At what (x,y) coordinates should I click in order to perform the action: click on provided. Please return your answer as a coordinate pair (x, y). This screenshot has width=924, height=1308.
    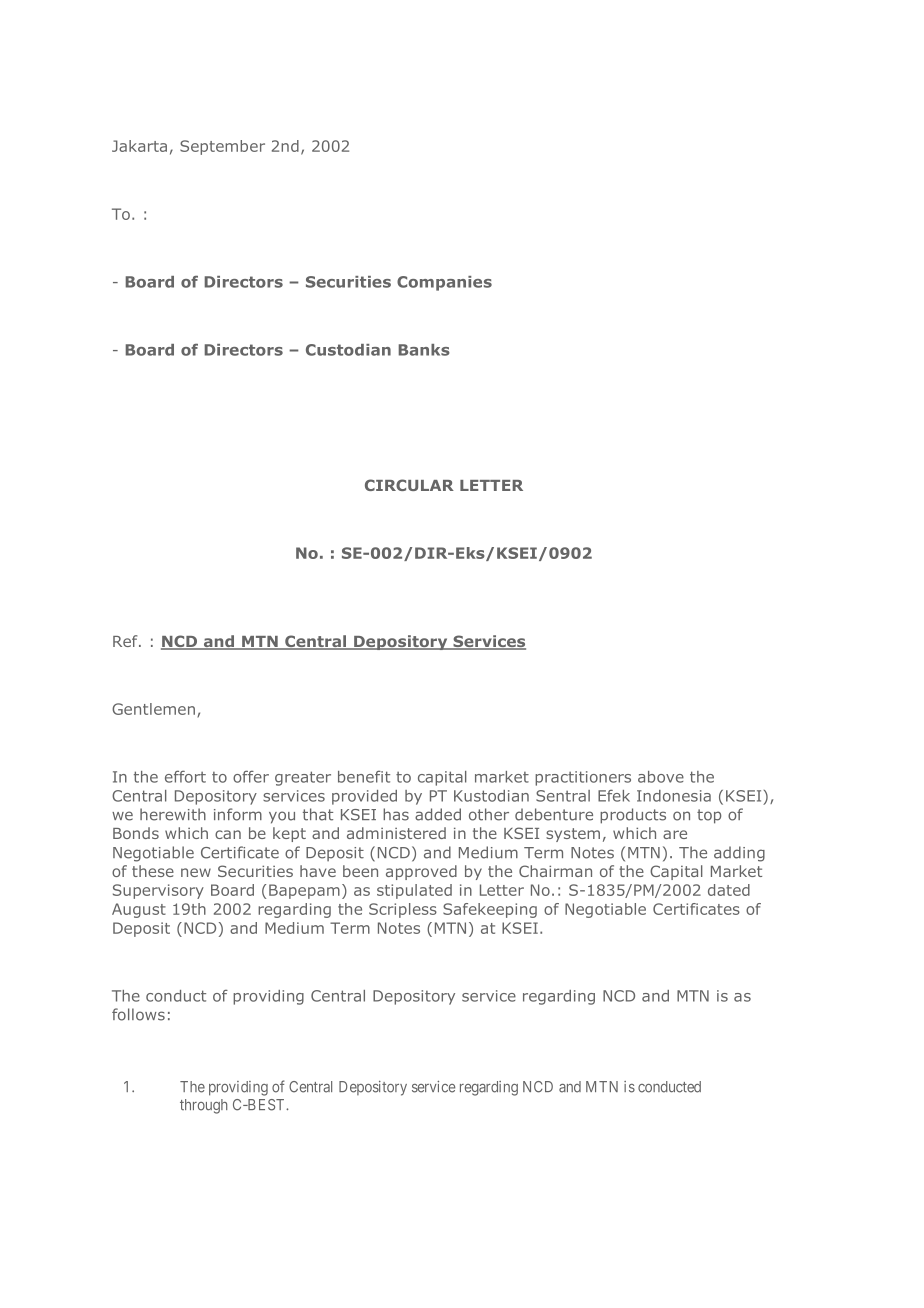
    Looking at the image, I should click on (364, 797).
